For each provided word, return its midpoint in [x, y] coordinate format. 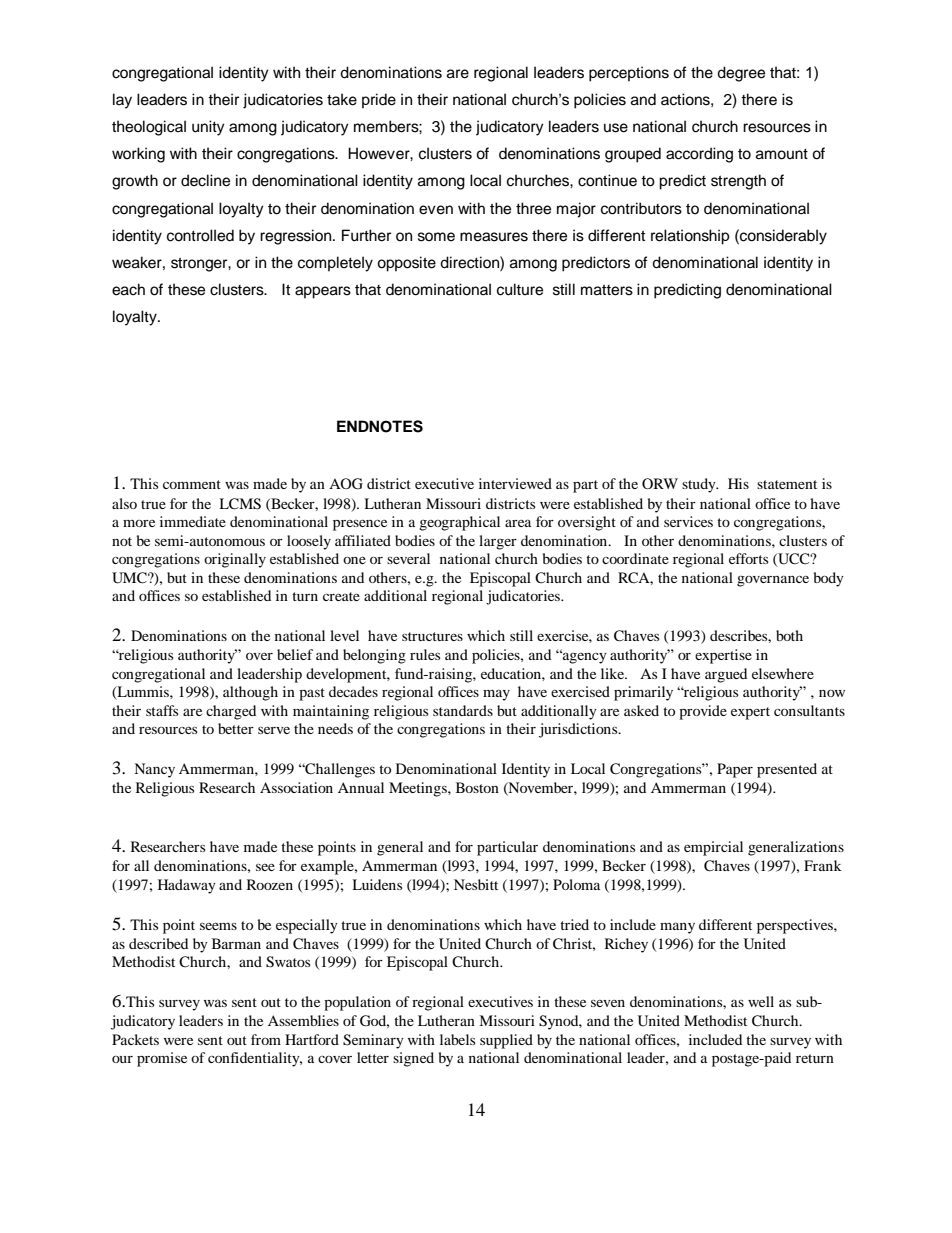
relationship [690, 237]
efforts [748, 558]
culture [520, 289]
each [128, 289]
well [761, 1001]
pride [379, 101]
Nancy [154, 770]
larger [498, 542]
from [266, 1039]
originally [235, 560]
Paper [735, 770]
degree [741, 74]
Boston [477, 787]
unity [208, 128]
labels [457, 1039]
